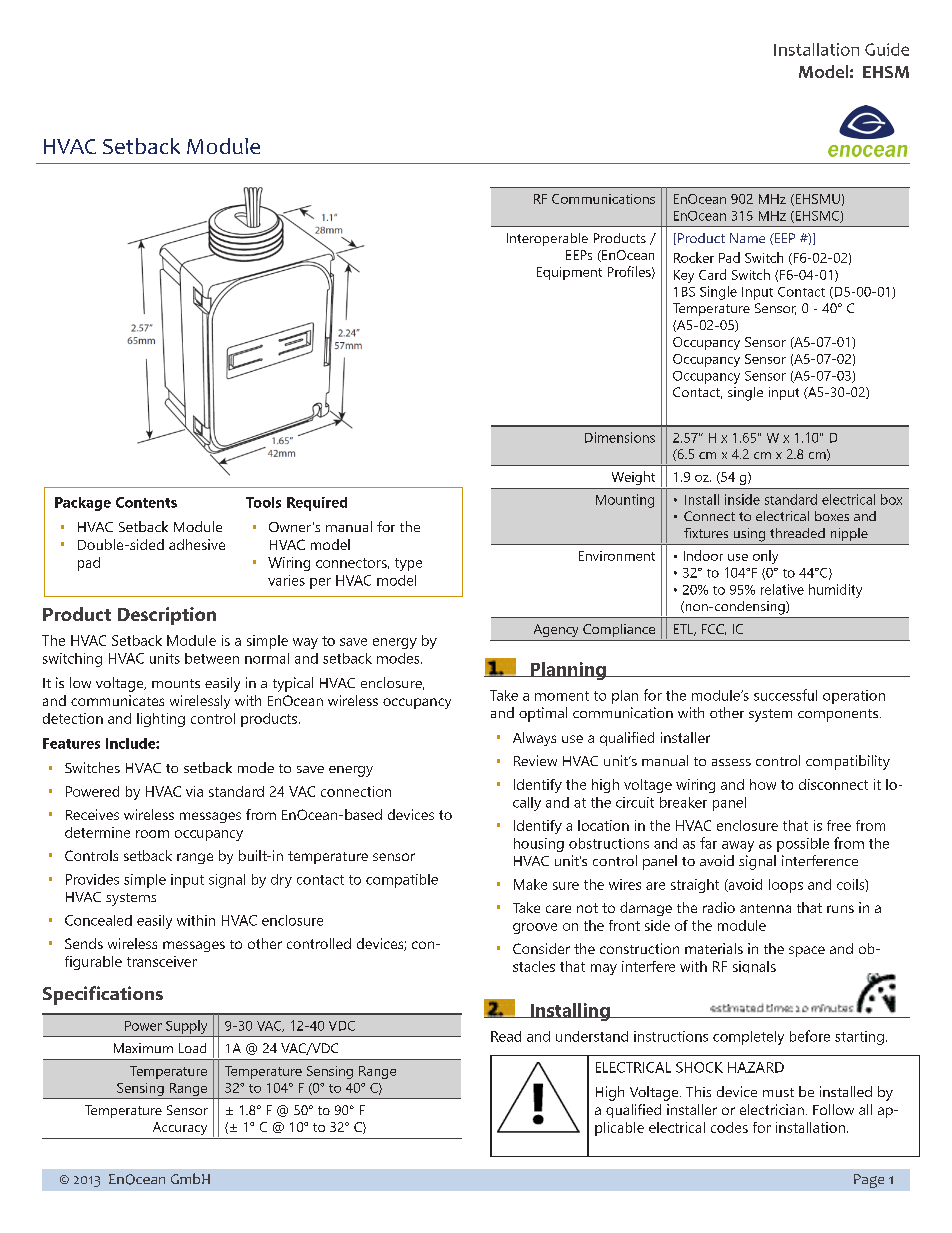  What do you see at coordinates (592, 1036) in the document?
I see `understand` at bounding box center [592, 1036].
